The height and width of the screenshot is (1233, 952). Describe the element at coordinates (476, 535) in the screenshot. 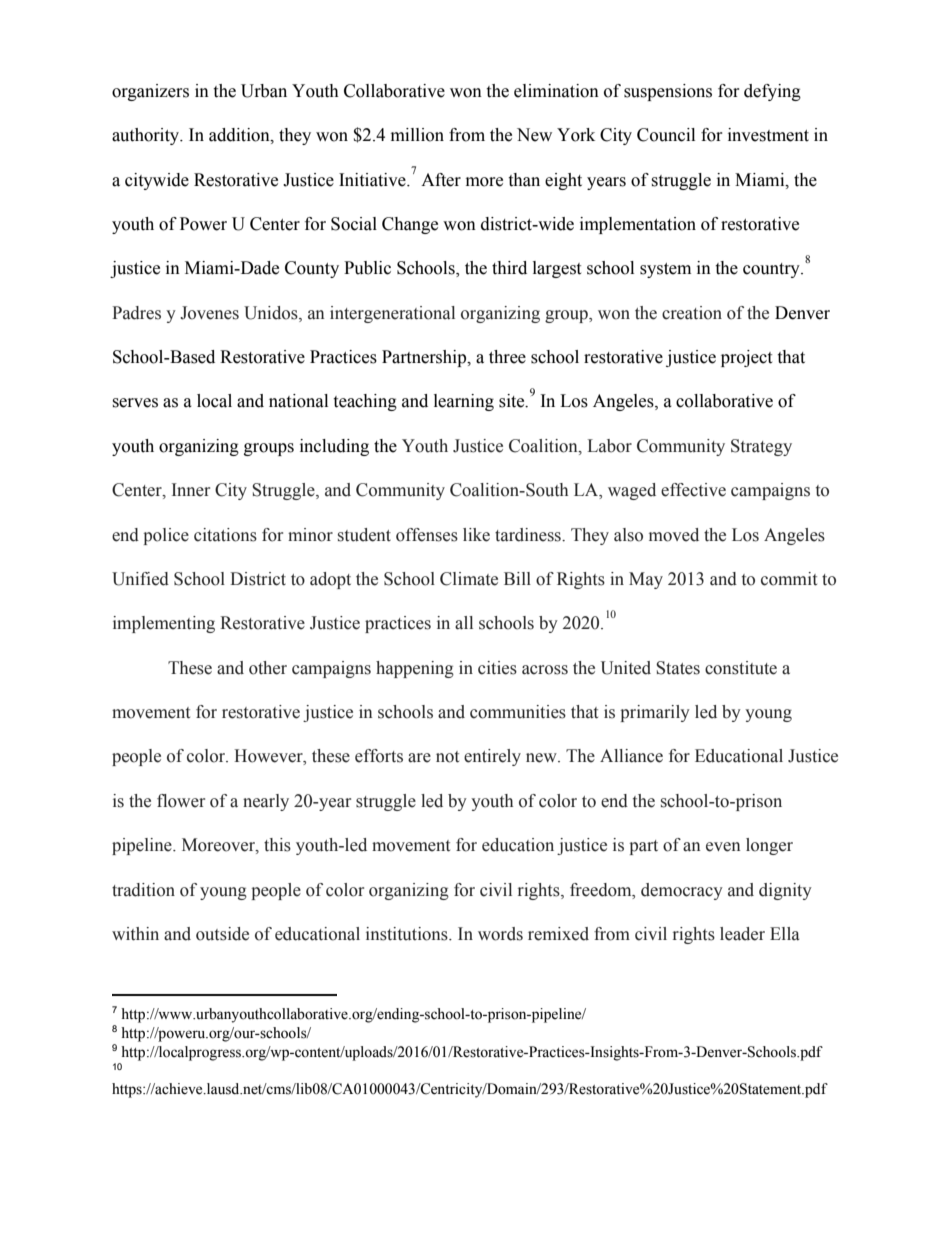

I see `like` at that location.
